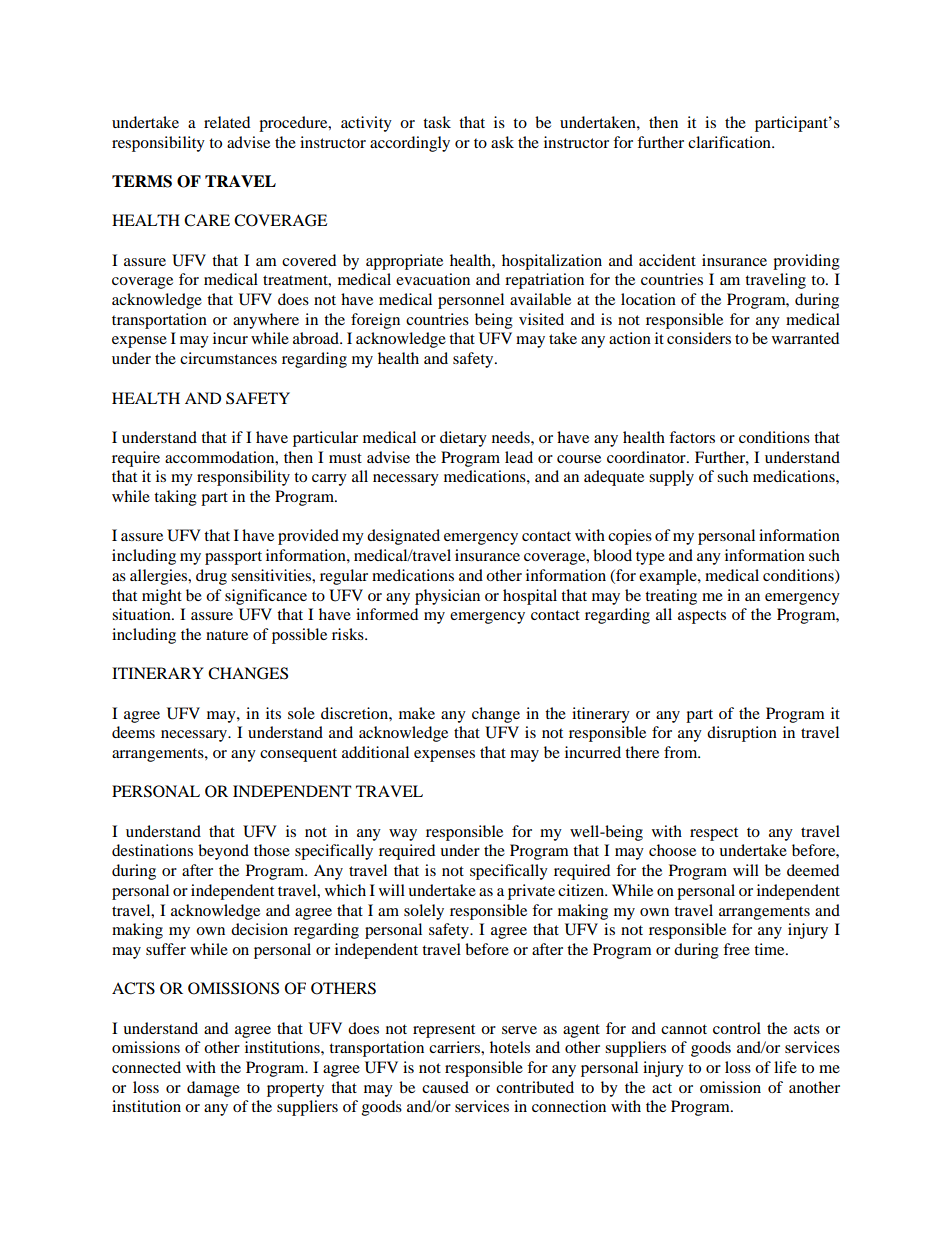 This page has height=1233, width=952. What do you see at coordinates (227, 635) in the page?
I see `nature` at bounding box center [227, 635].
